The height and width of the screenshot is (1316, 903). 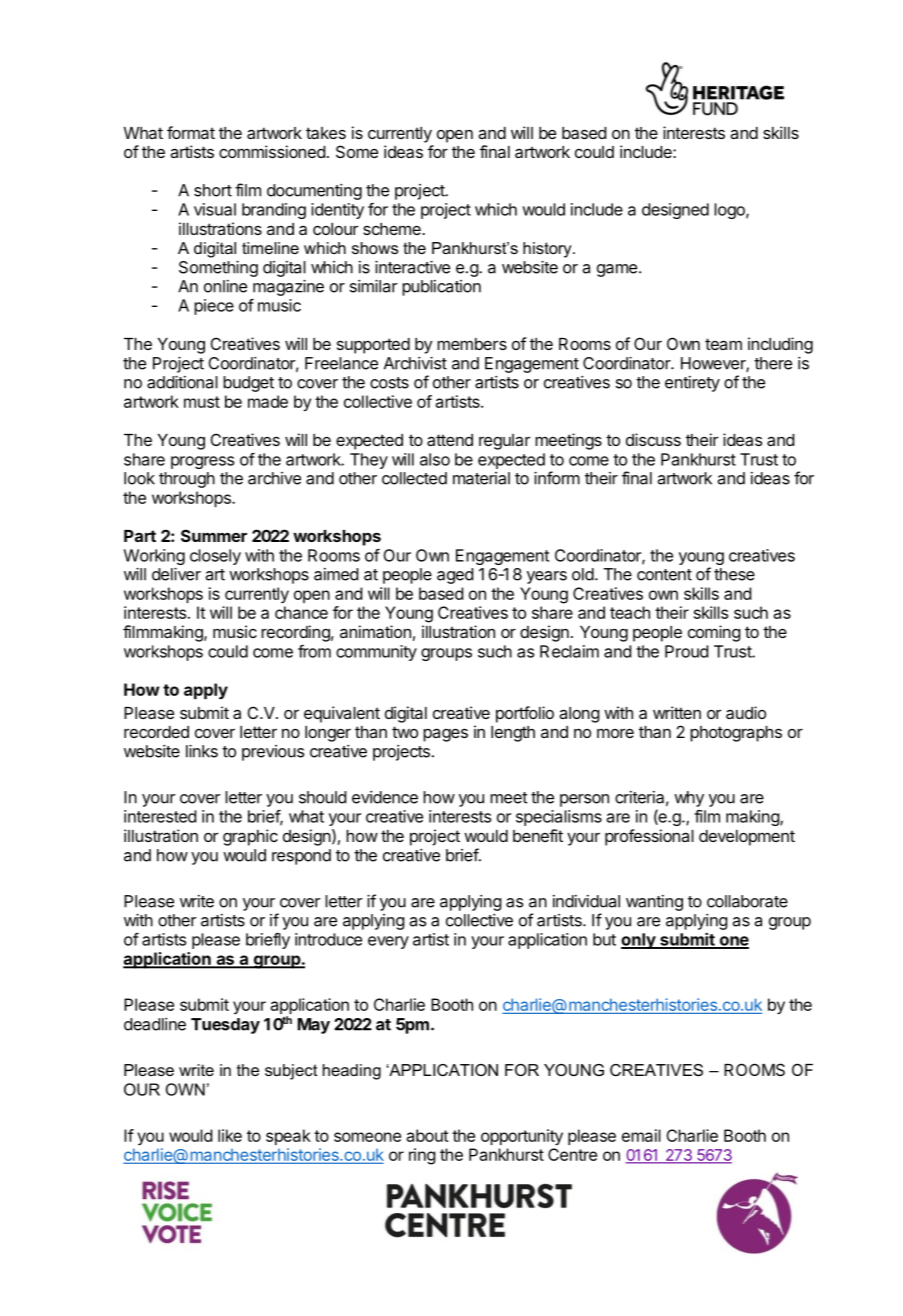 I want to click on about, so click(x=427, y=1135).
